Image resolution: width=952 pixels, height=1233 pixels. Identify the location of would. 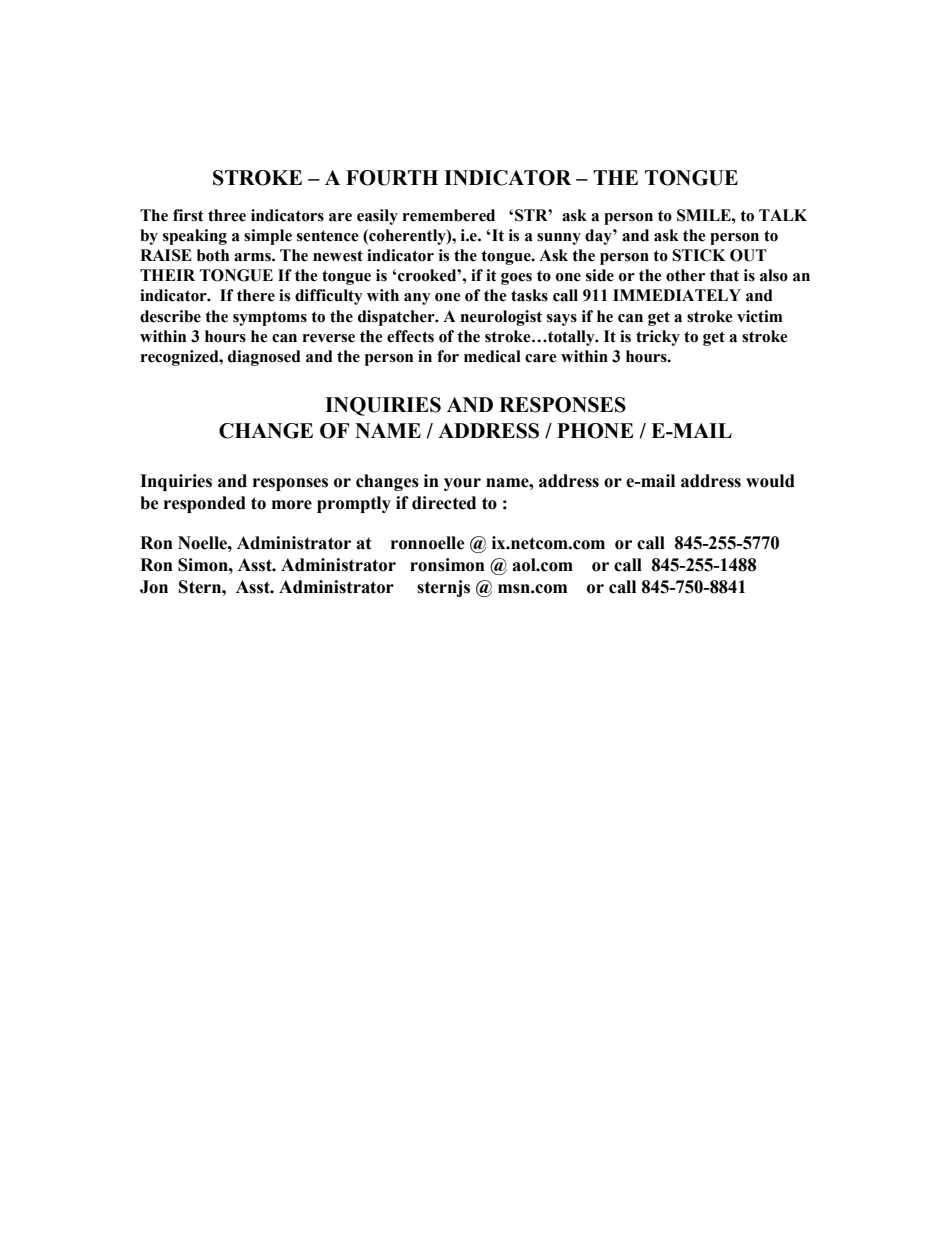
(770, 481).
